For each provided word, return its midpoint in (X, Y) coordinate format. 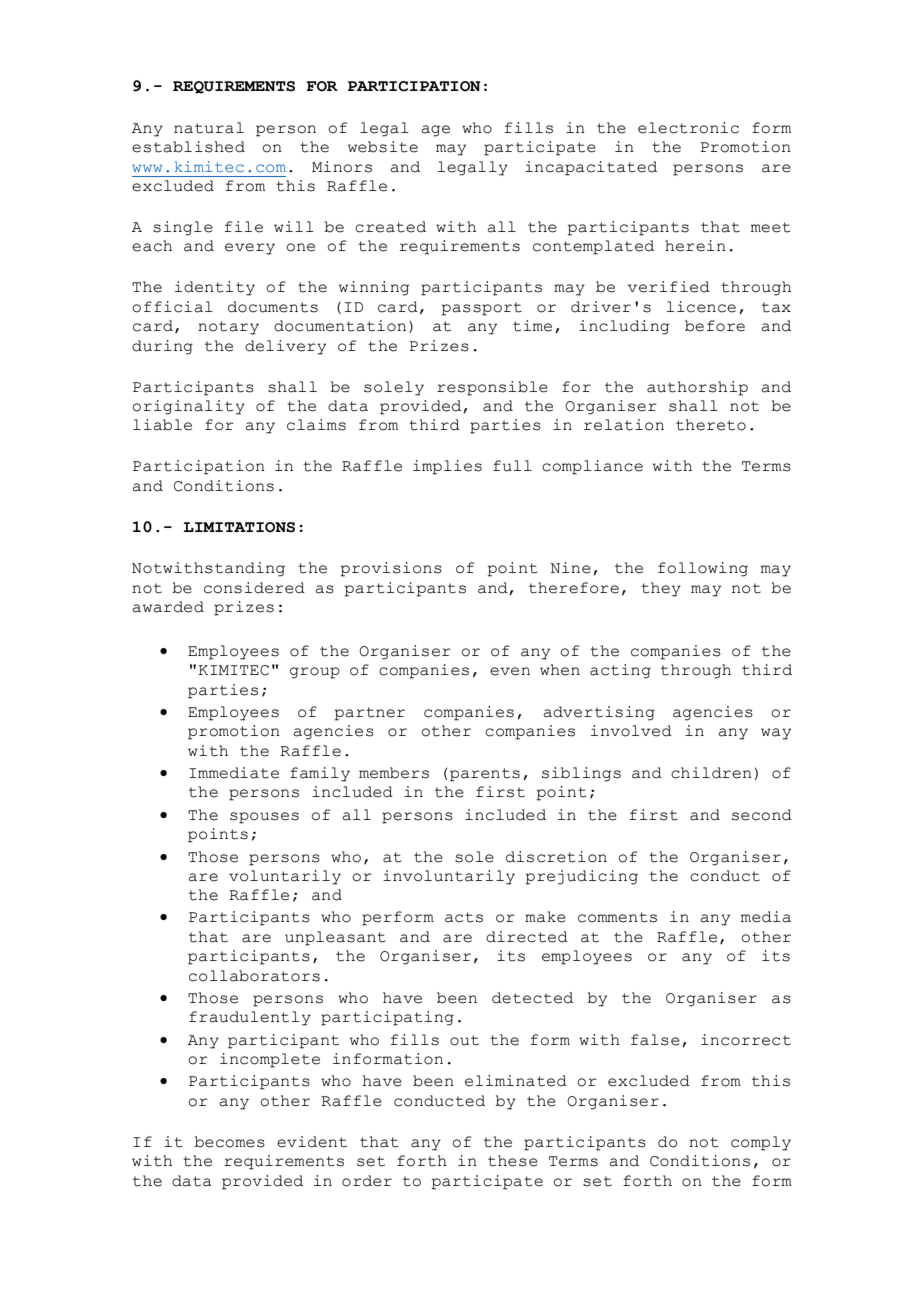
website (383, 147)
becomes (229, 1142)
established (188, 147)
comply (761, 1143)
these (513, 1161)
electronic (688, 128)
